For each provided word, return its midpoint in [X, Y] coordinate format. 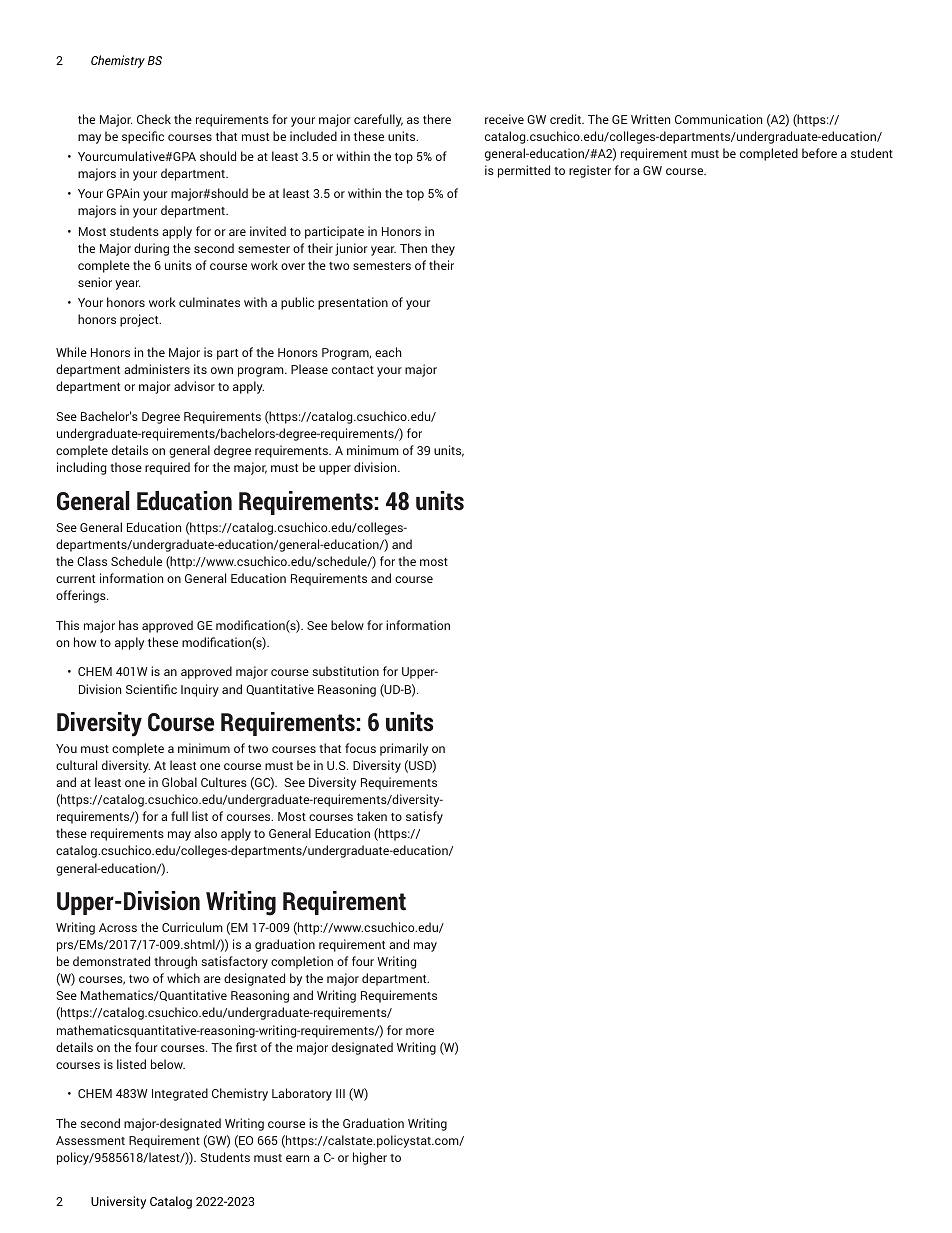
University [118, 1202]
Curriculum [192, 927]
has [128, 625]
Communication [718, 119]
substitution [345, 671]
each [388, 352]
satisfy [424, 817]
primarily [404, 749]
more [420, 1031]
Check [154, 119]
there [437, 119]
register [590, 171]
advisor [194, 386]
